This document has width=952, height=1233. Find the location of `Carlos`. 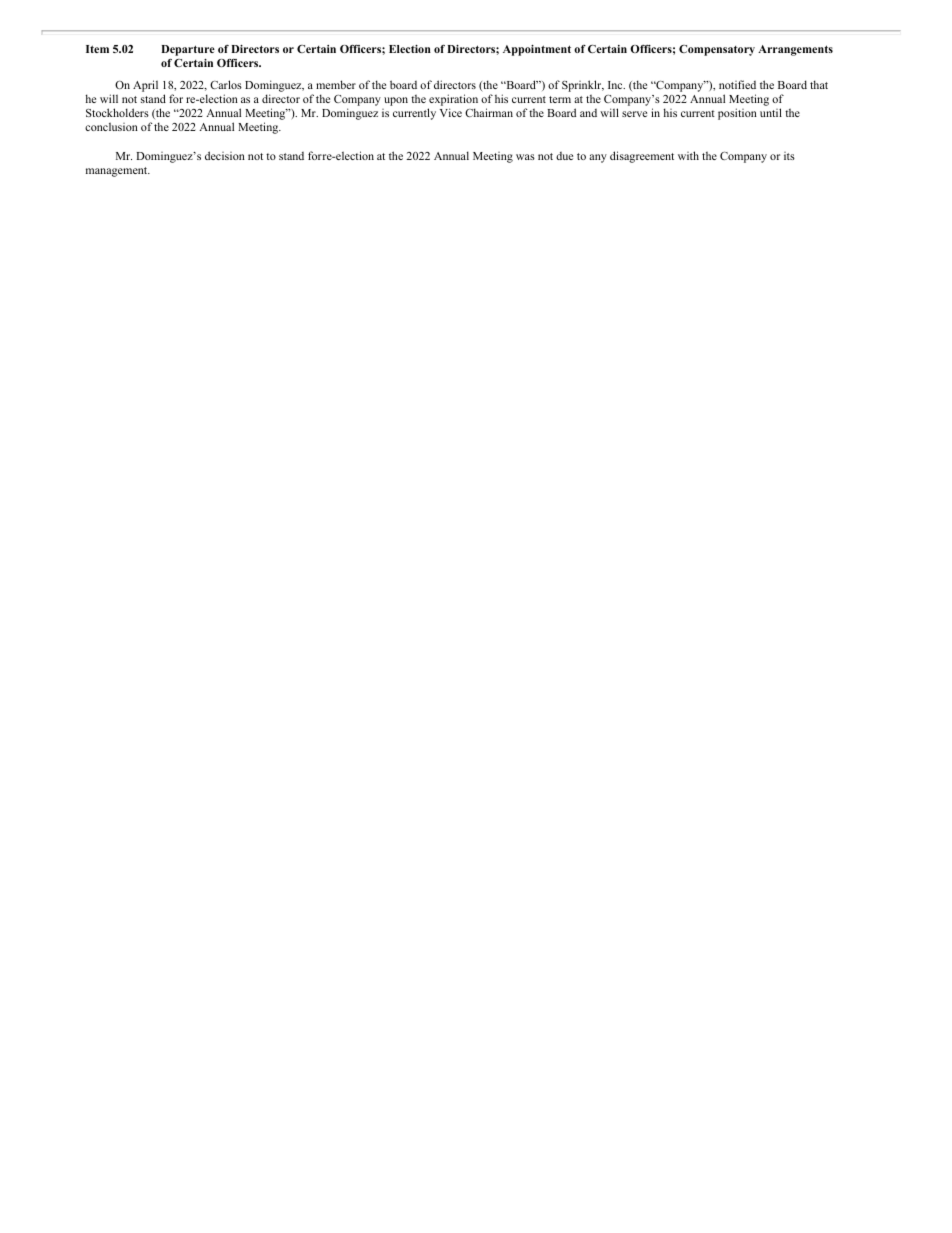

Carlos is located at coordinates (226, 84).
